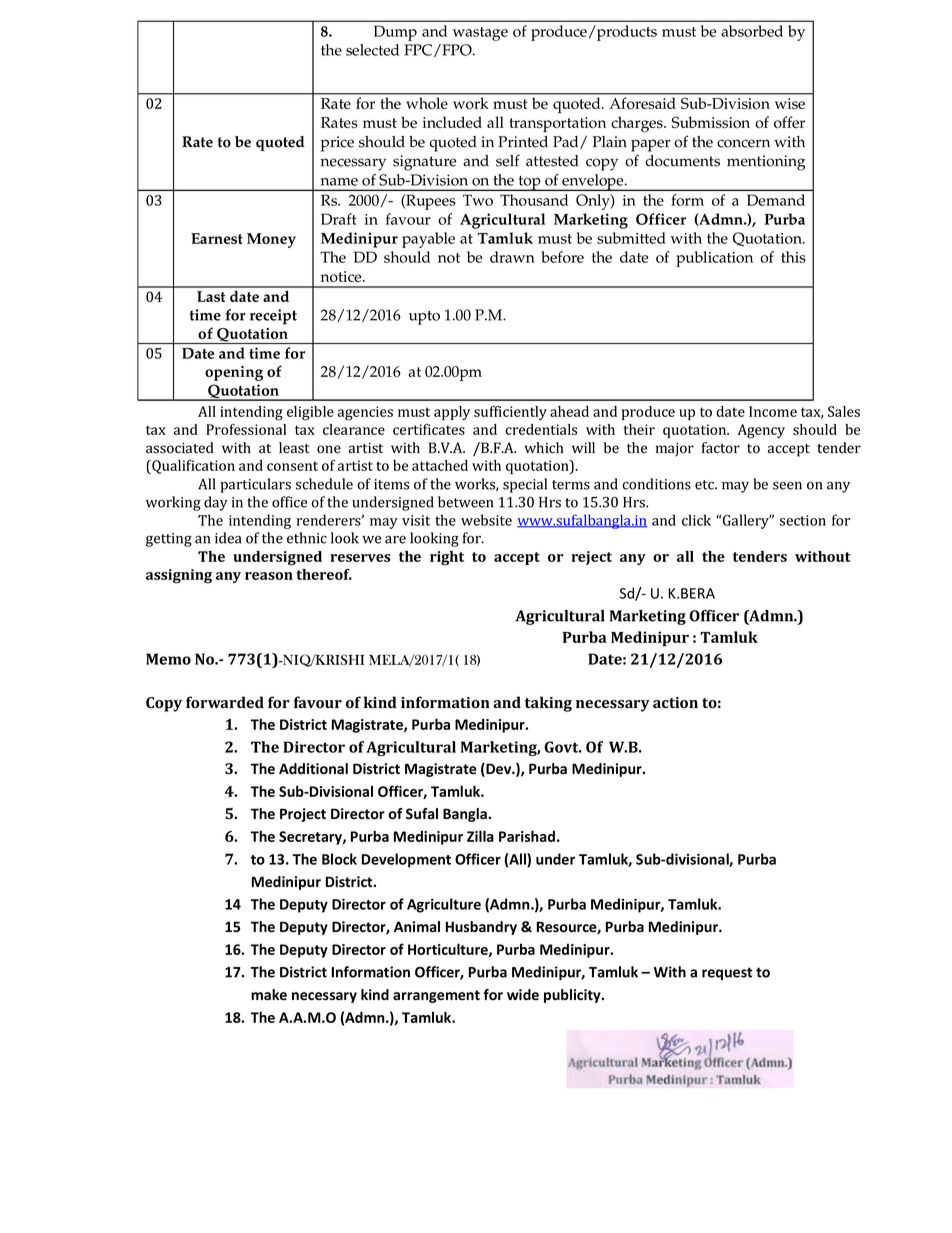 This document has height=1233, width=952. Describe the element at coordinates (803, 520) in the document. I see `section` at that location.
